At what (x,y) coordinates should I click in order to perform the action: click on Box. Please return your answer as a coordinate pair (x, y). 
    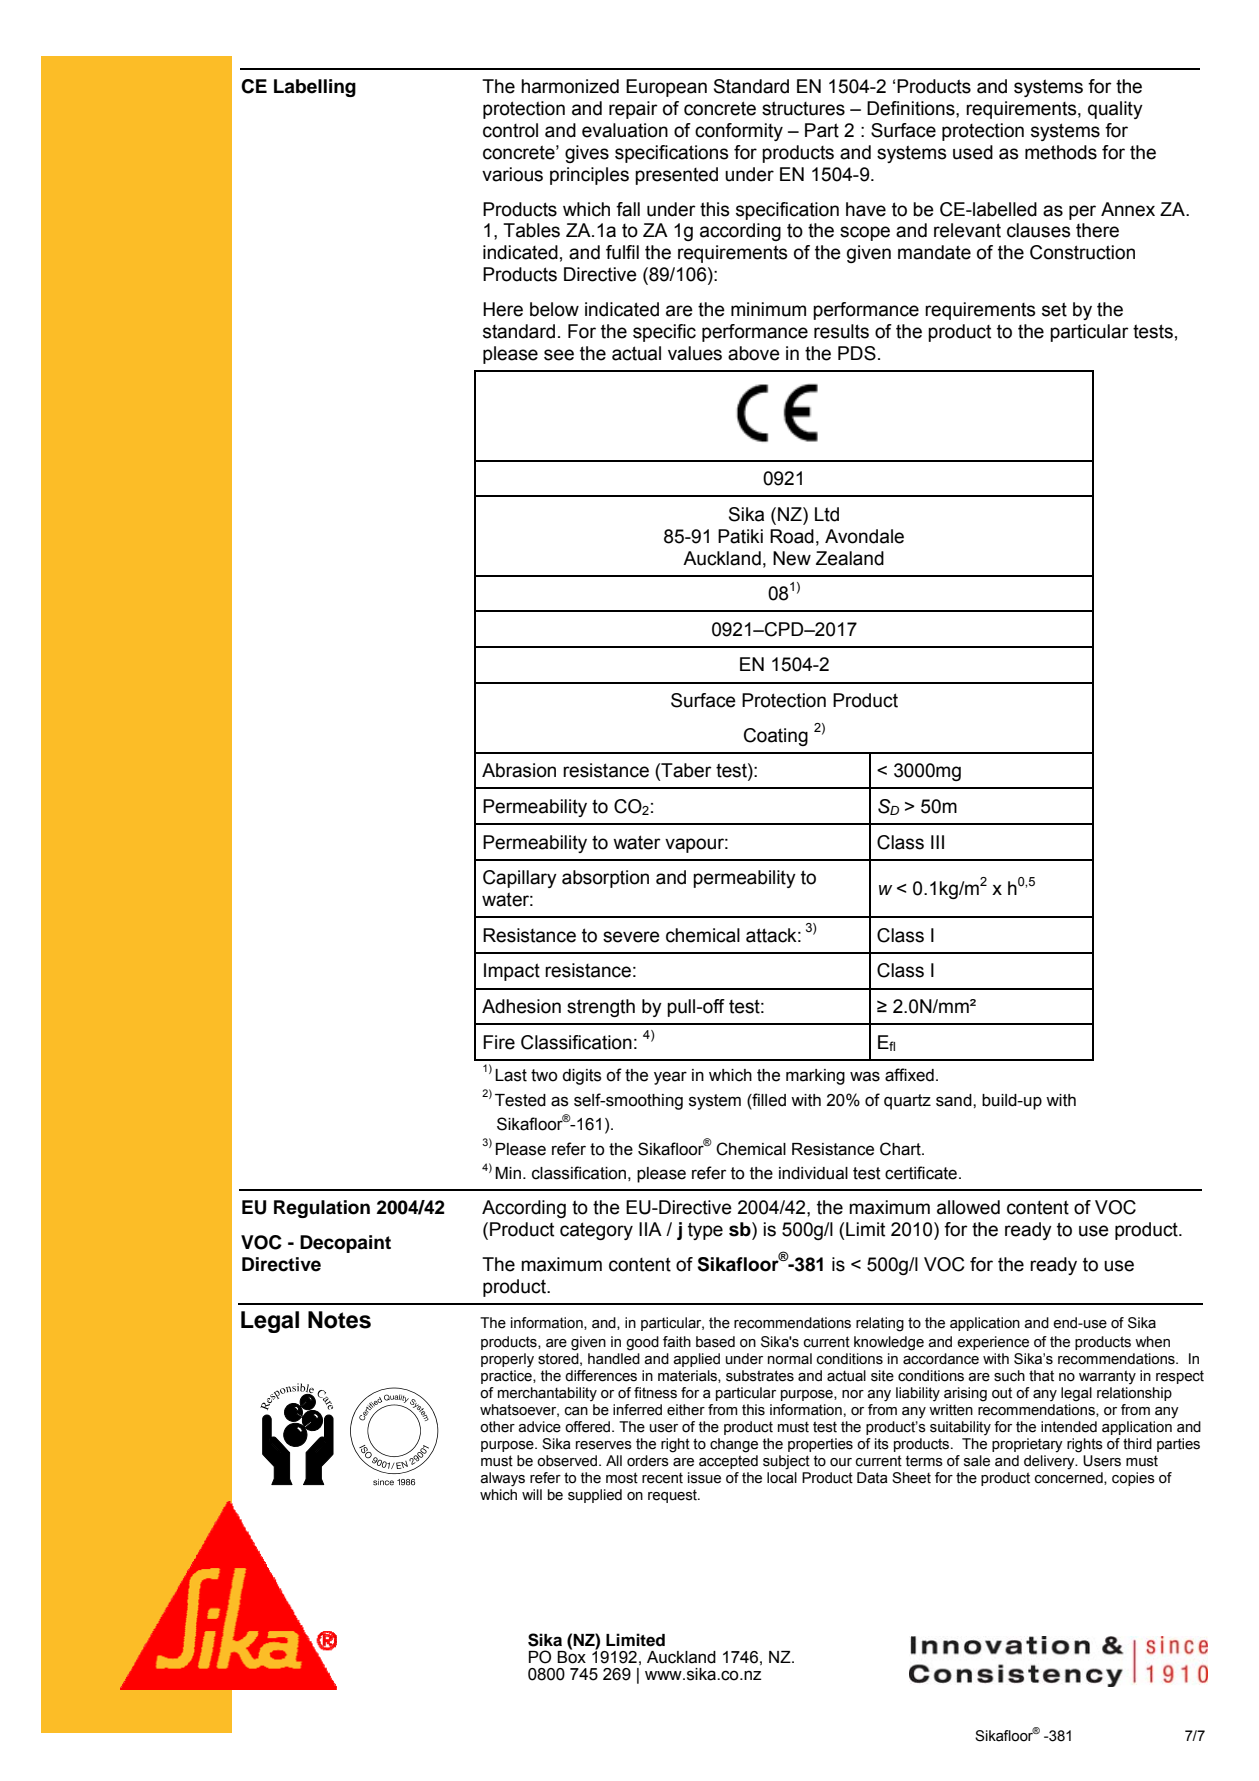
    Looking at the image, I should click on (571, 1656).
